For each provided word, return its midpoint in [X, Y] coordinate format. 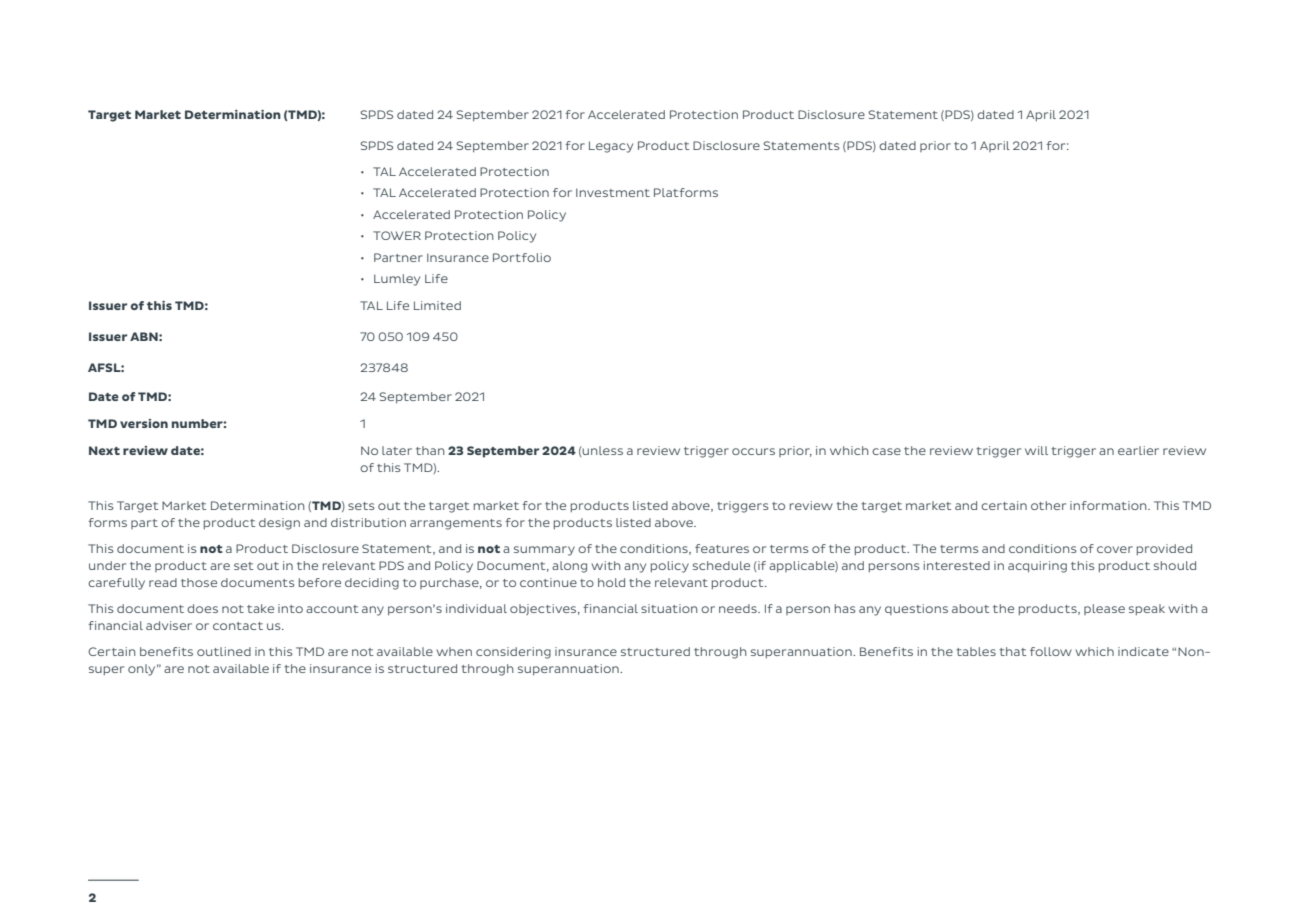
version [144, 423]
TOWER [397, 235]
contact [238, 626]
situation [669, 608]
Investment [613, 192]
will [1036, 450]
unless [602, 450]
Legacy [611, 147]
